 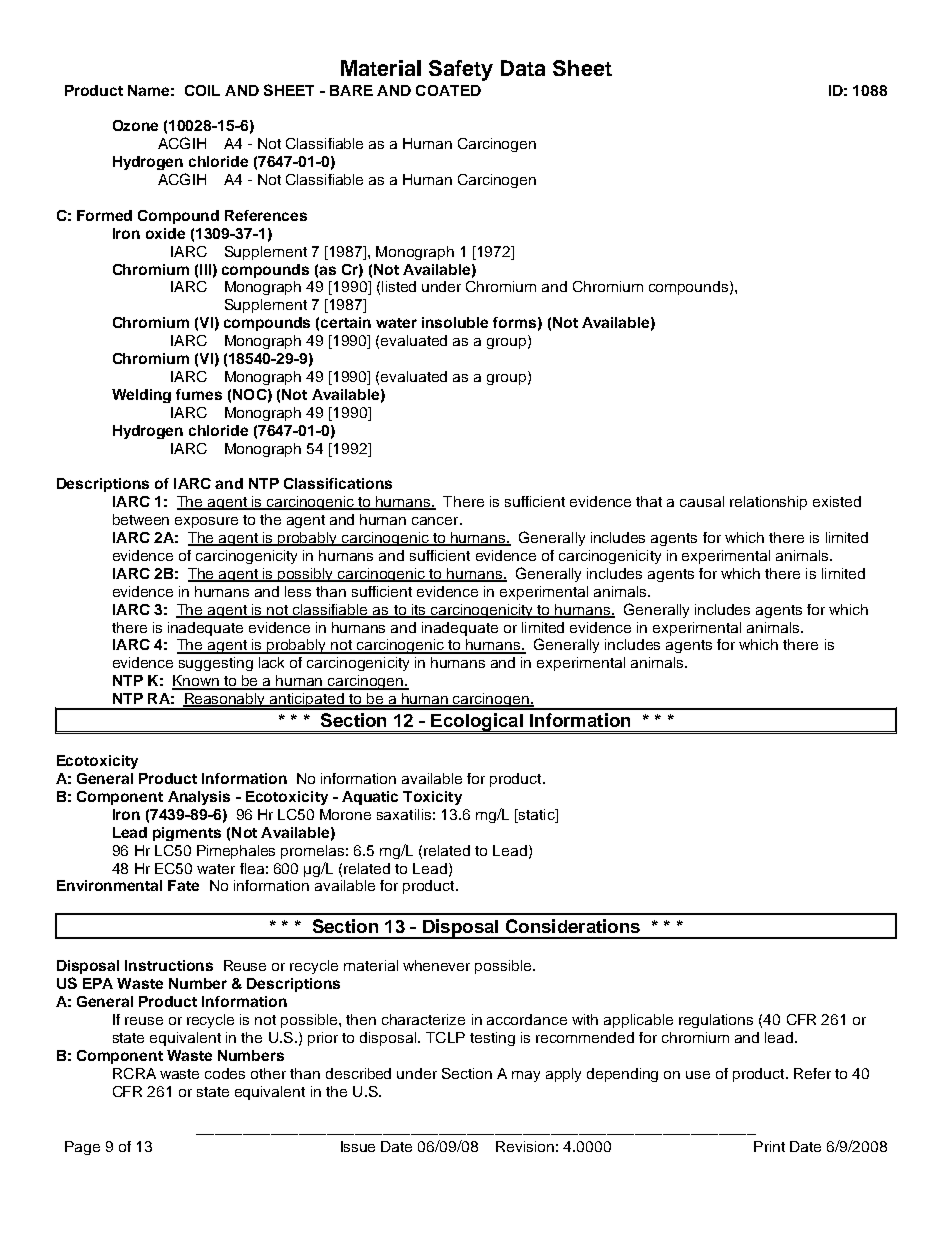 I want to click on Print, so click(x=769, y=1146).
